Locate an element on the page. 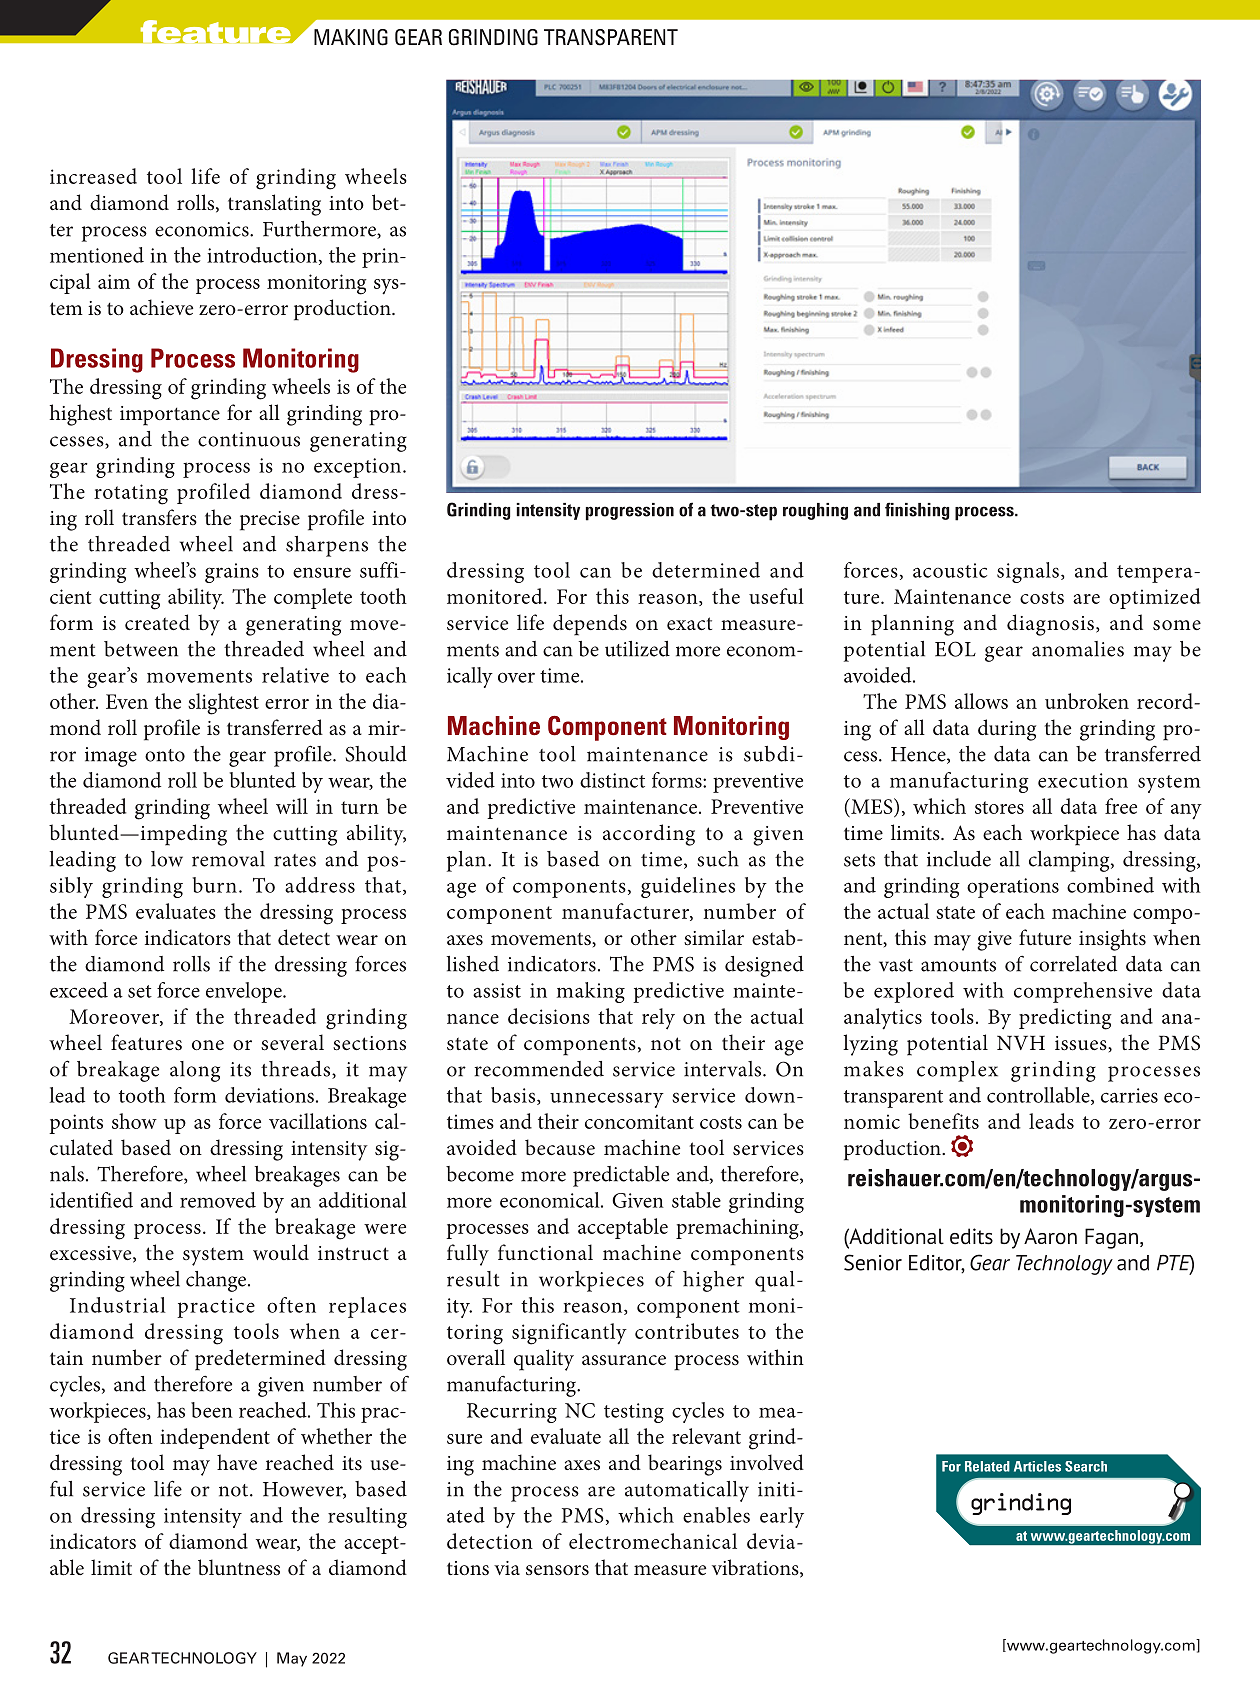 This image has width=1260, height=1693. rely is located at coordinates (658, 1019).
